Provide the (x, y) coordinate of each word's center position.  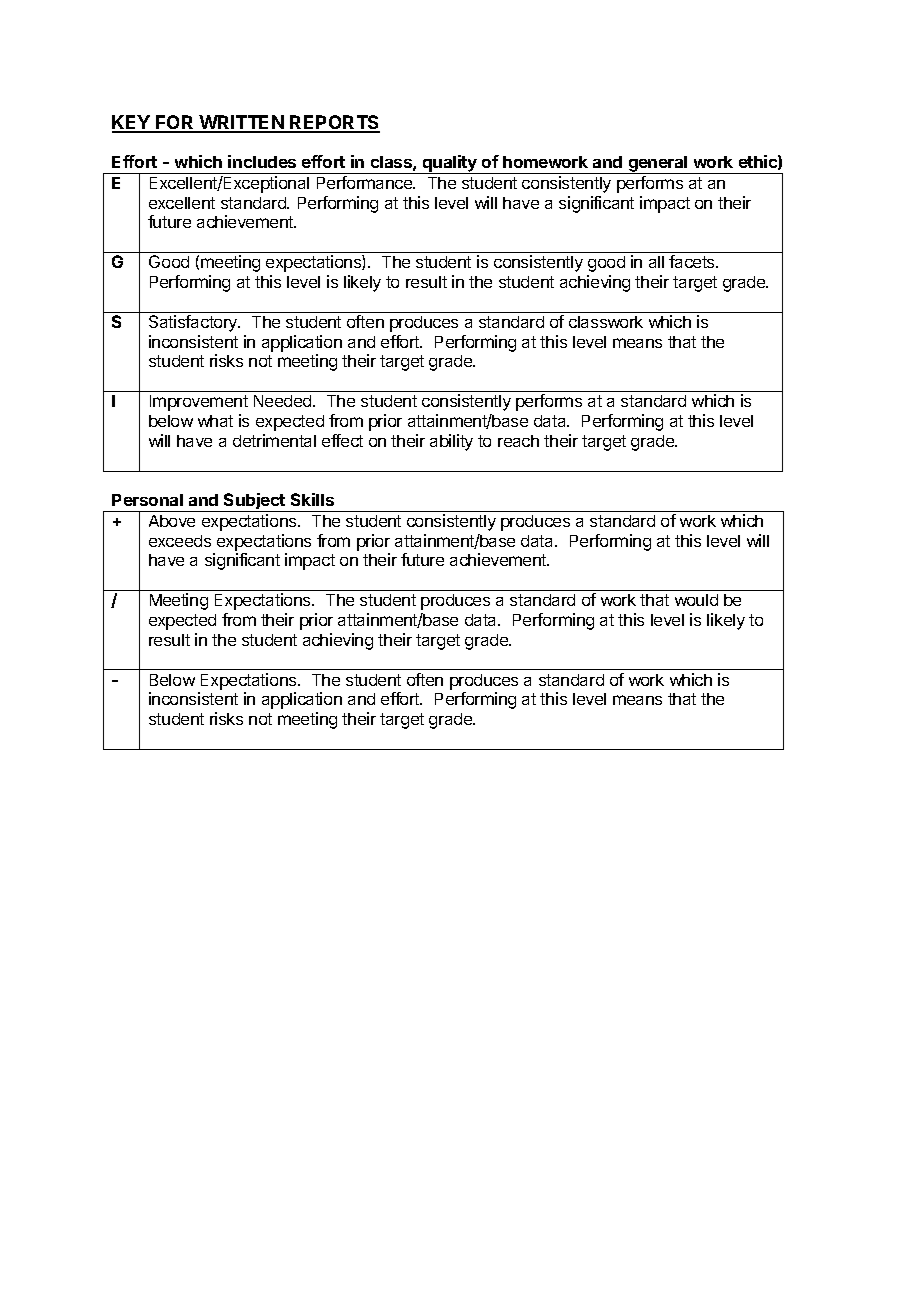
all (656, 262)
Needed (284, 401)
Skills (312, 499)
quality (449, 164)
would (696, 600)
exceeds (180, 541)
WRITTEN (242, 123)
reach (518, 441)
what (215, 421)
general (658, 165)
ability (451, 442)
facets (693, 261)
